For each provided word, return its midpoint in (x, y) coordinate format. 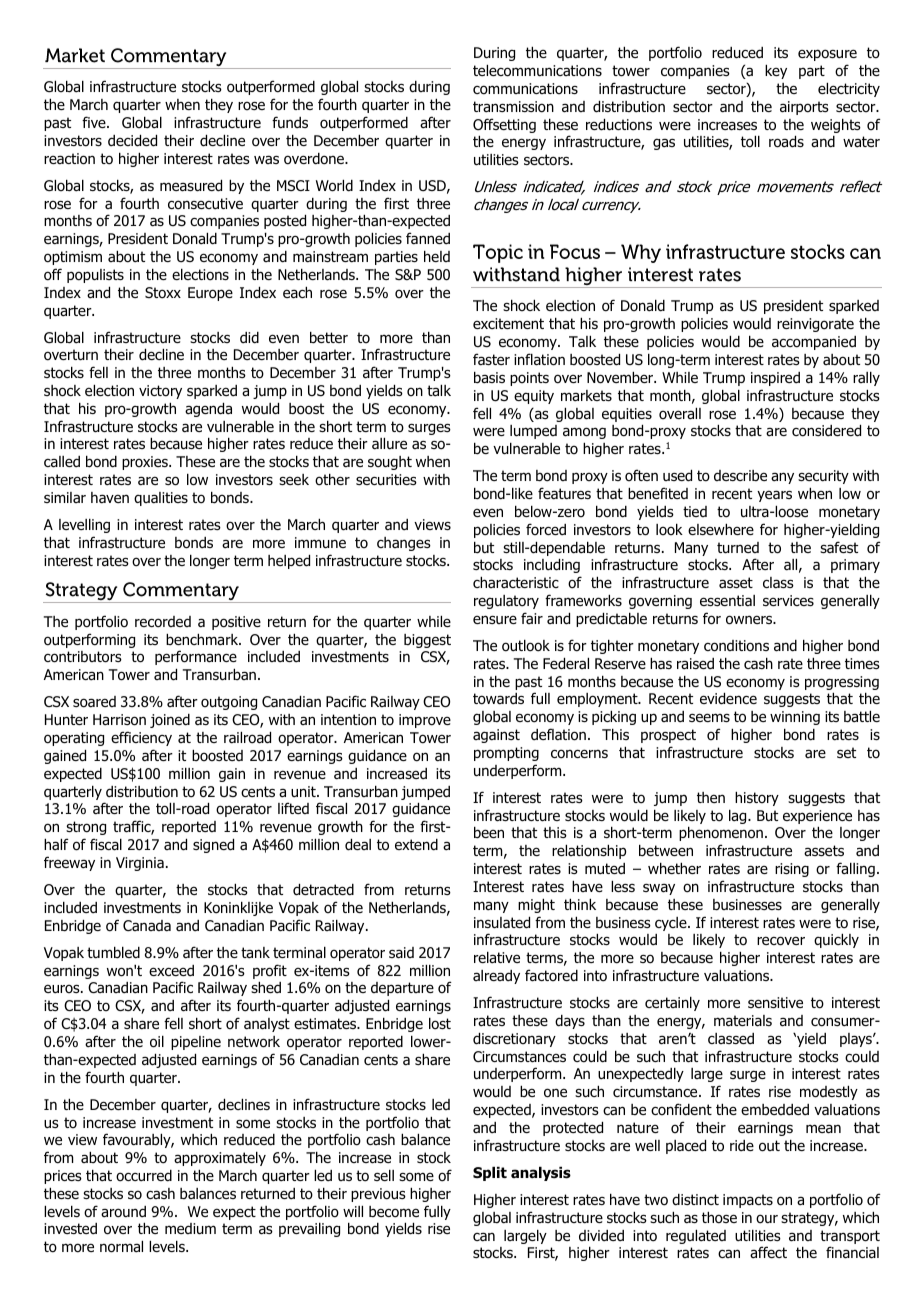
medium (190, 1229)
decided (132, 141)
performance (196, 657)
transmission (513, 107)
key (776, 72)
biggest (427, 641)
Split (490, 1174)
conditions (736, 646)
